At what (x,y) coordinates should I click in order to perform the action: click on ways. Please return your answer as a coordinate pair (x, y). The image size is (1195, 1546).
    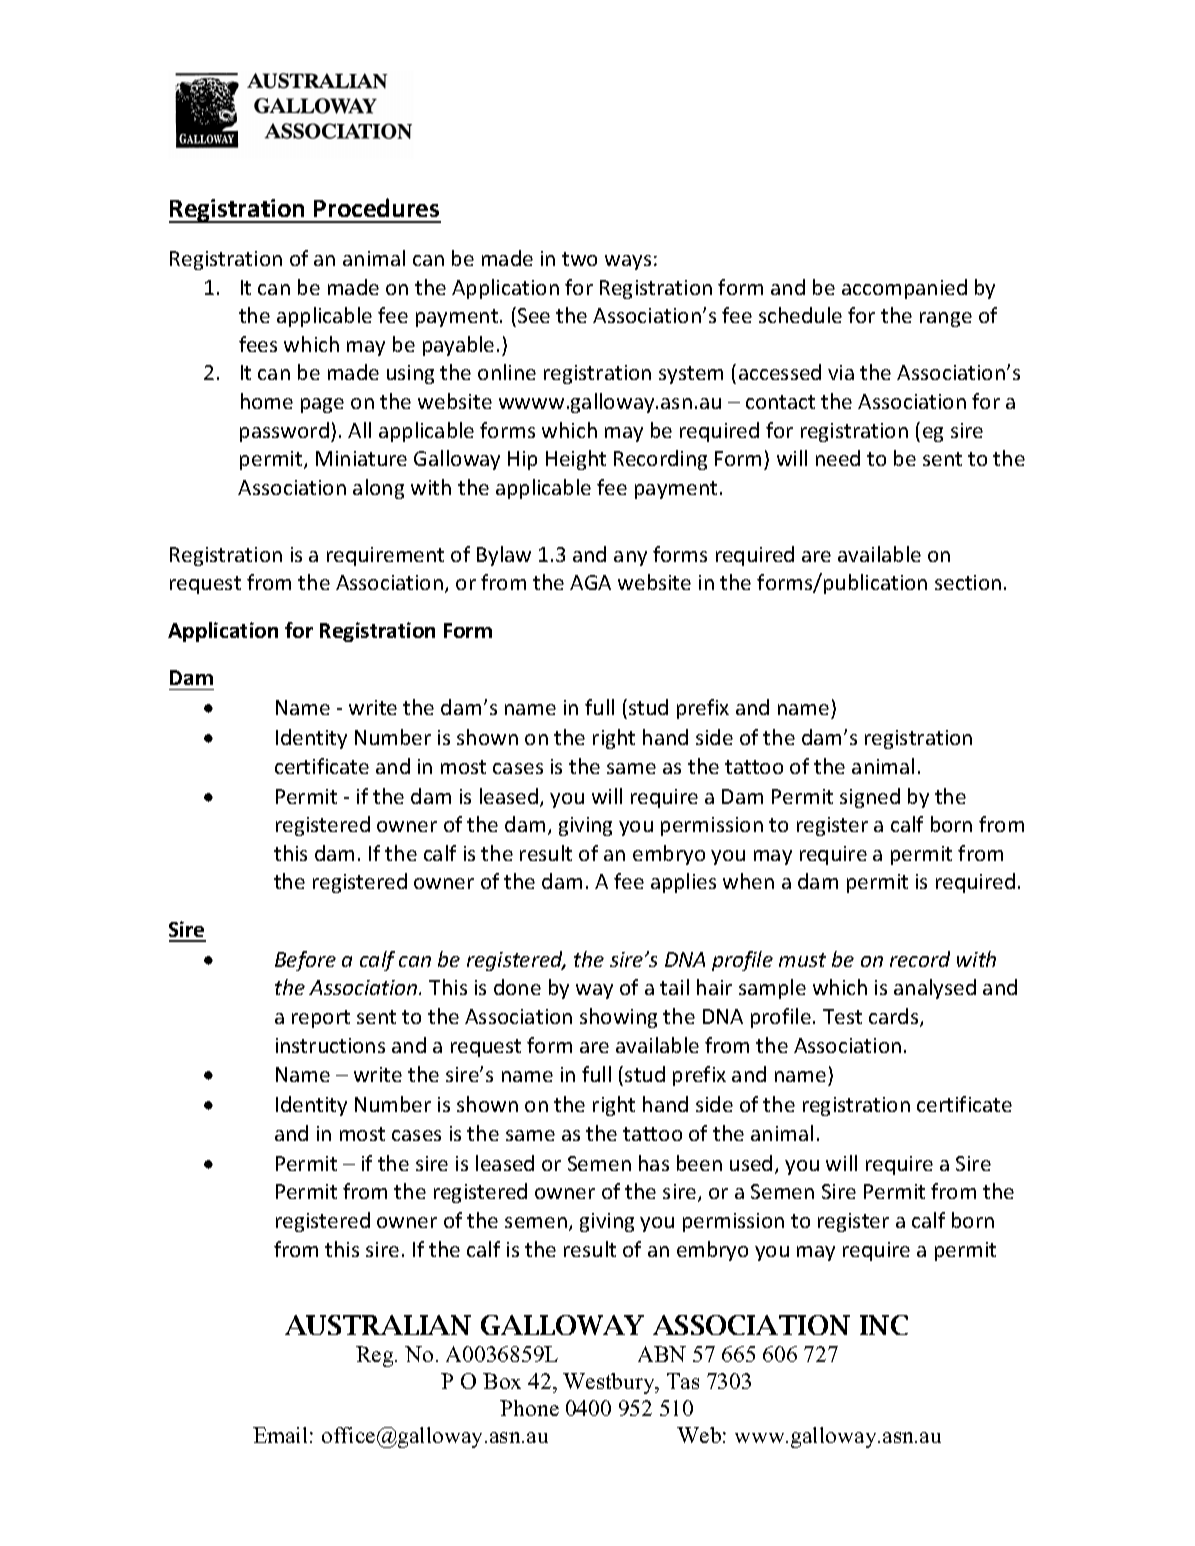
    Looking at the image, I should click on (628, 262).
